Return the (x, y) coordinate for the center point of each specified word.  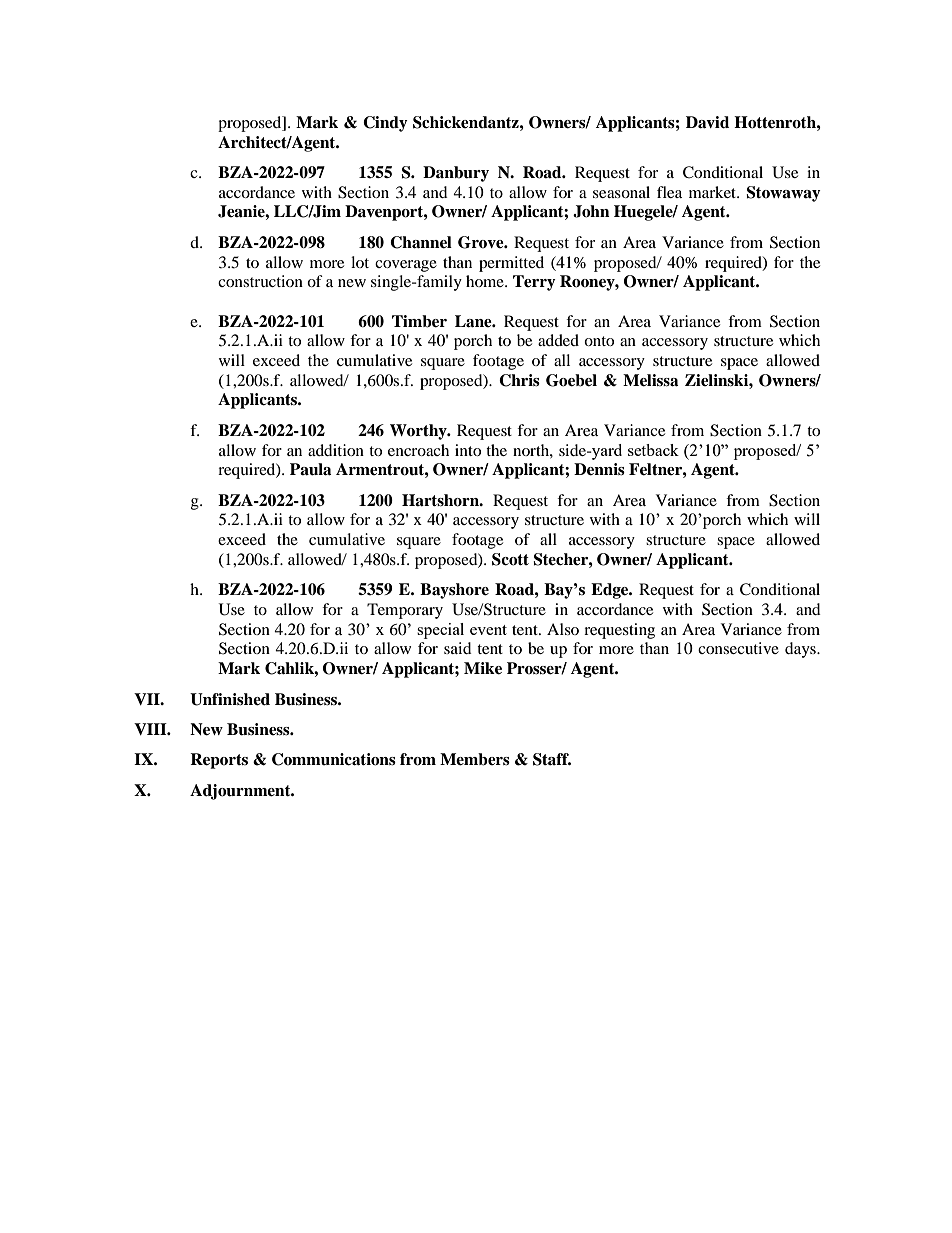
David (707, 122)
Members (475, 759)
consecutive (738, 648)
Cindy (385, 124)
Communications (334, 759)
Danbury (456, 174)
